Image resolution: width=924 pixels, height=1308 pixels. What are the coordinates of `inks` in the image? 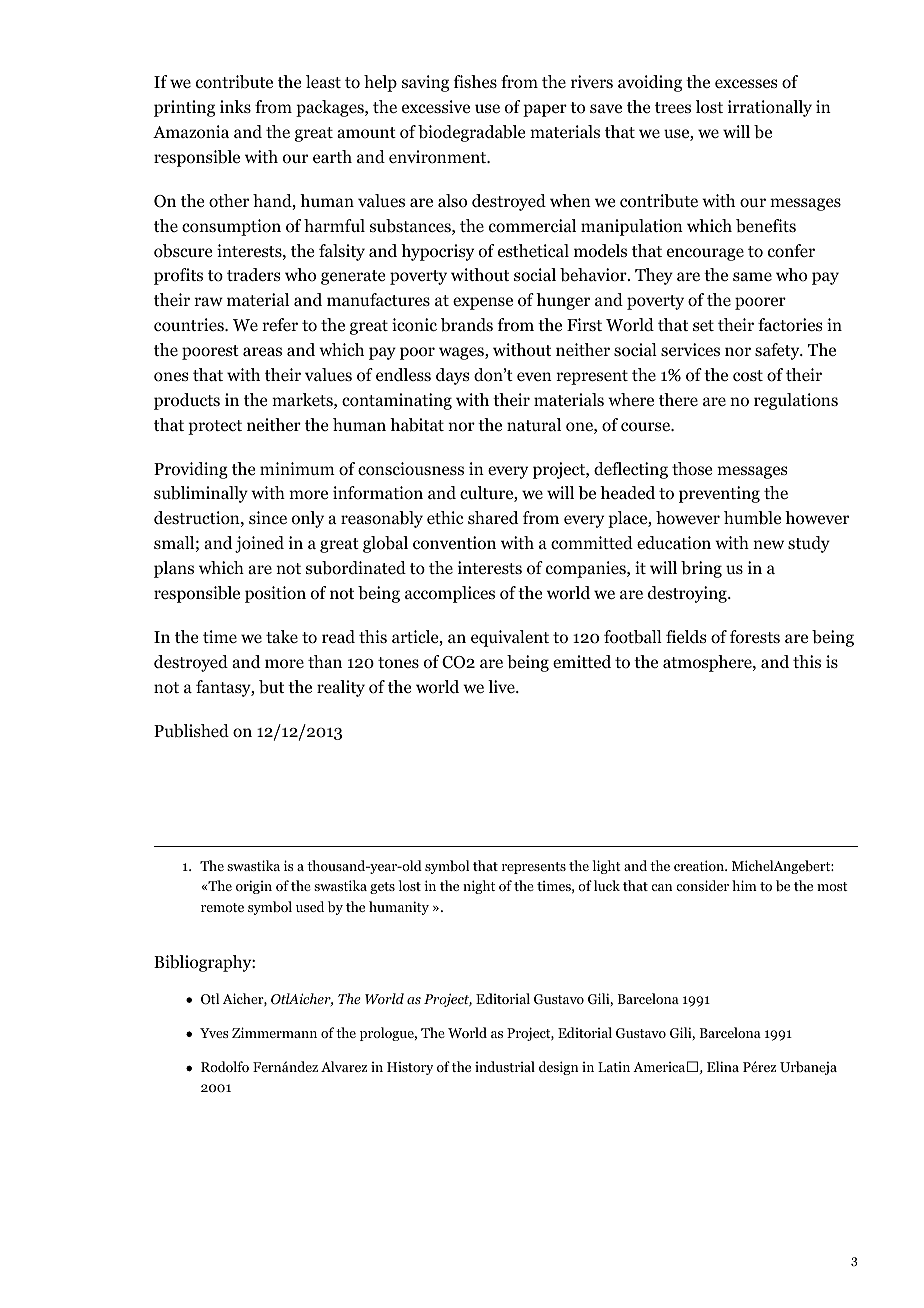 It's located at (235, 106).
